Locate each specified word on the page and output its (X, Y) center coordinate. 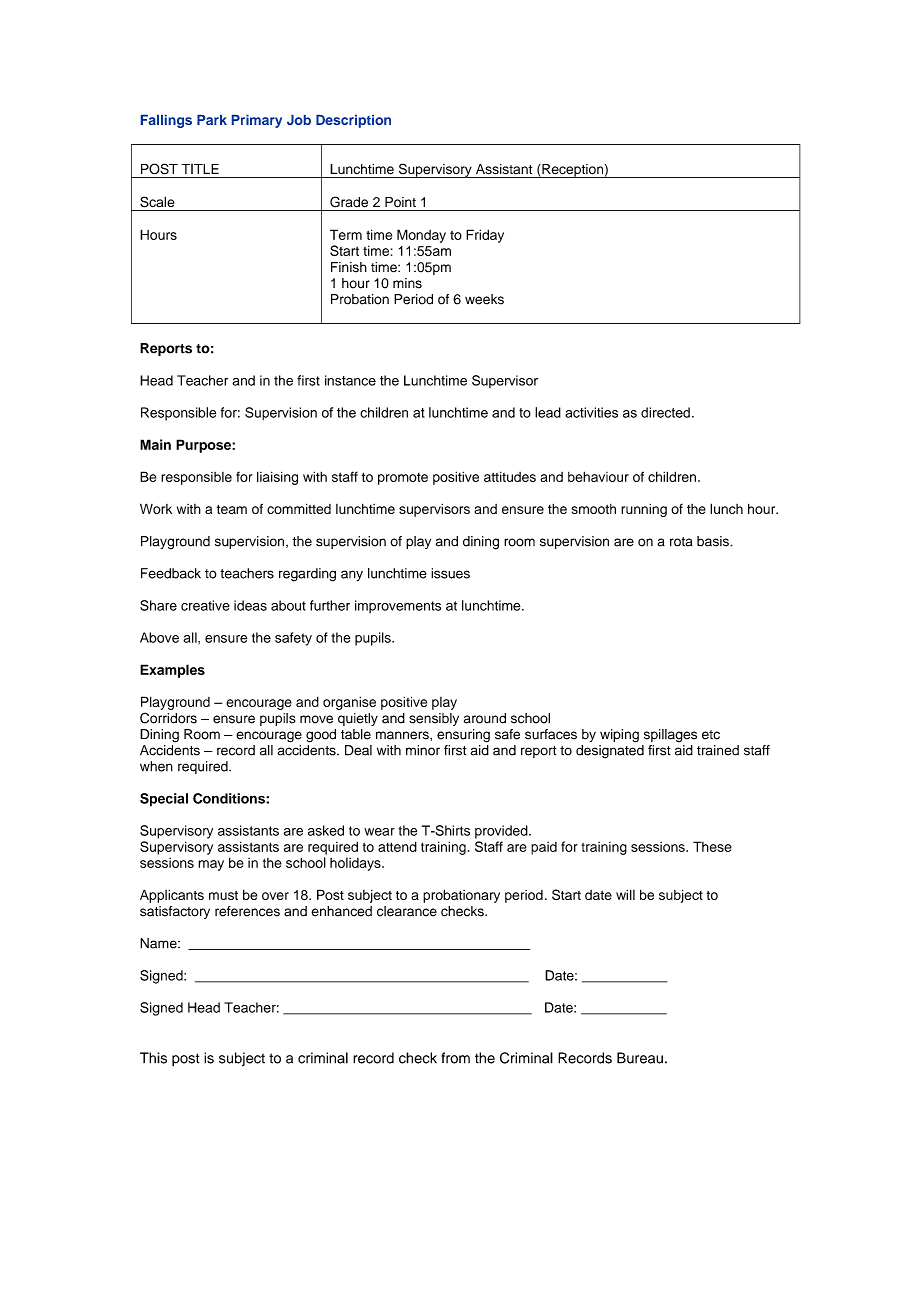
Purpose (204, 446)
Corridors (168, 718)
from (455, 1058)
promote (403, 479)
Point (400, 202)
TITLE (200, 169)
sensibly (434, 719)
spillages (670, 735)
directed (665, 412)
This (153, 1058)
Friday (485, 236)
